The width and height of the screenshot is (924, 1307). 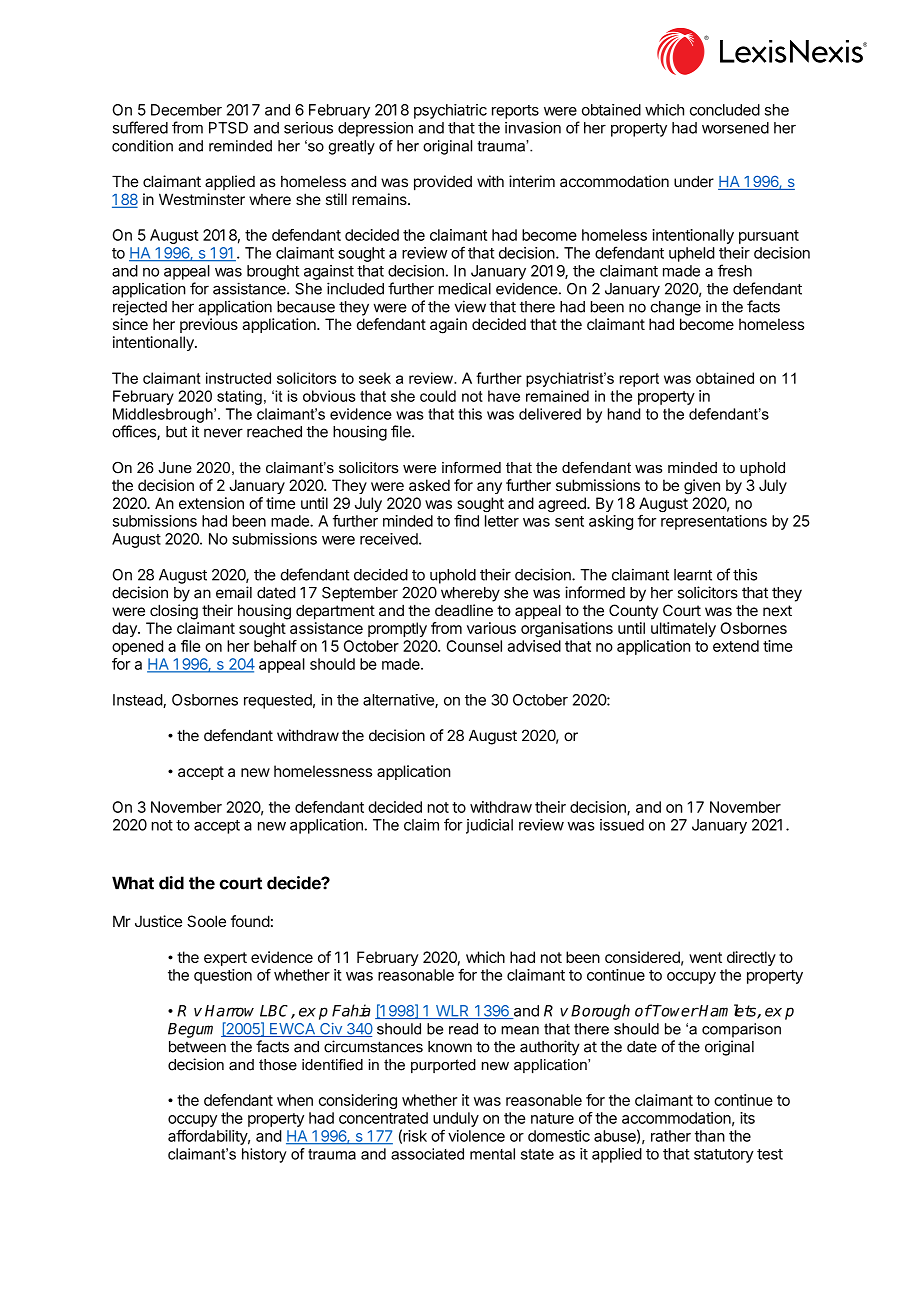 What do you see at coordinates (450, 111) in the screenshot?
I see `psychiatric` at bounding box center [450, 111].
